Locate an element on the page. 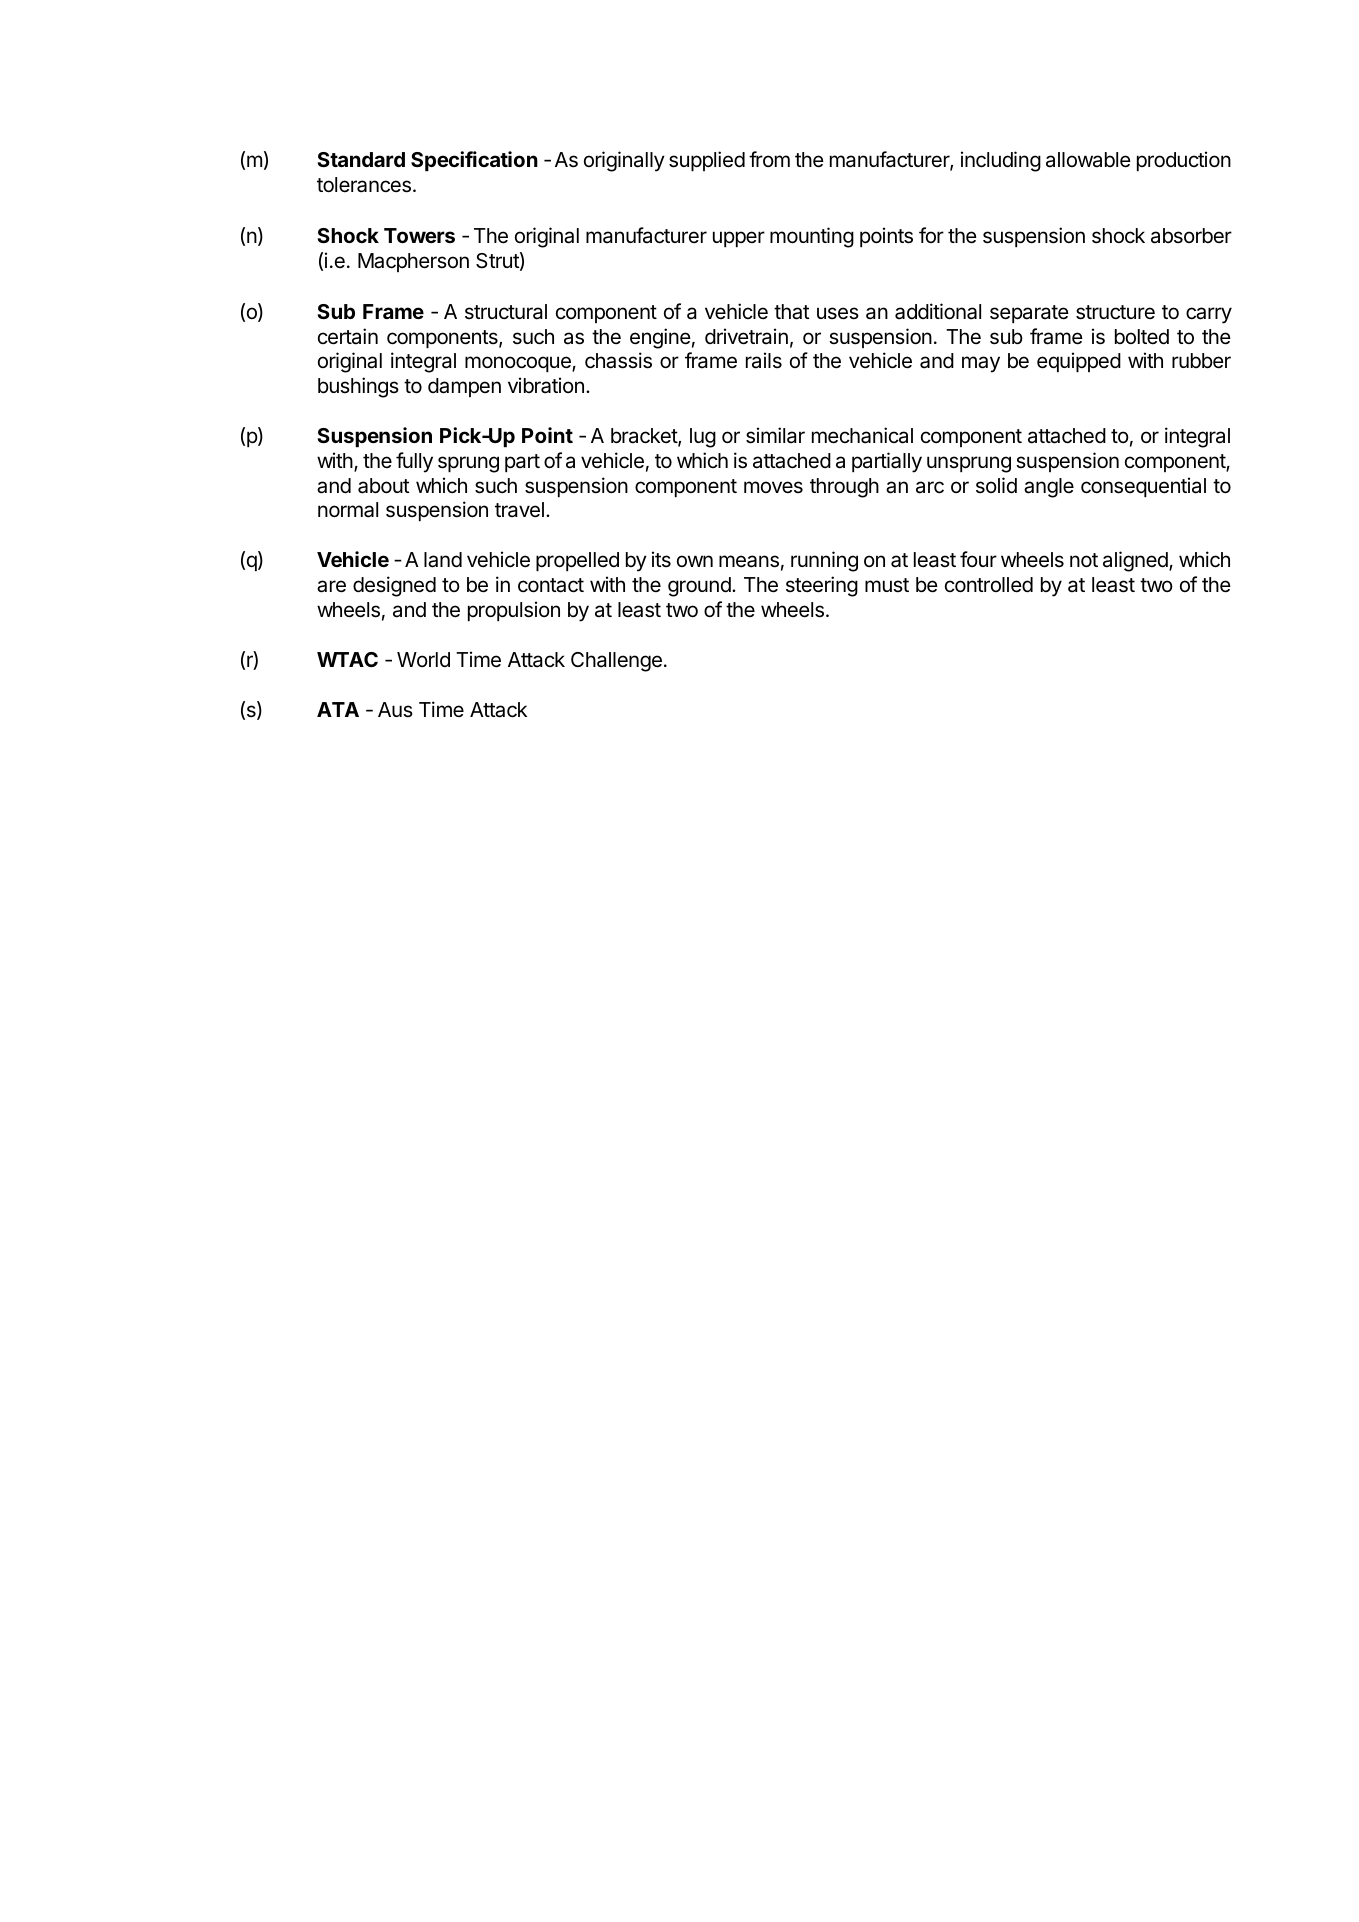 The width and height of the page is (1359, 1922). consequential is located at coordinates (1143, 487).
